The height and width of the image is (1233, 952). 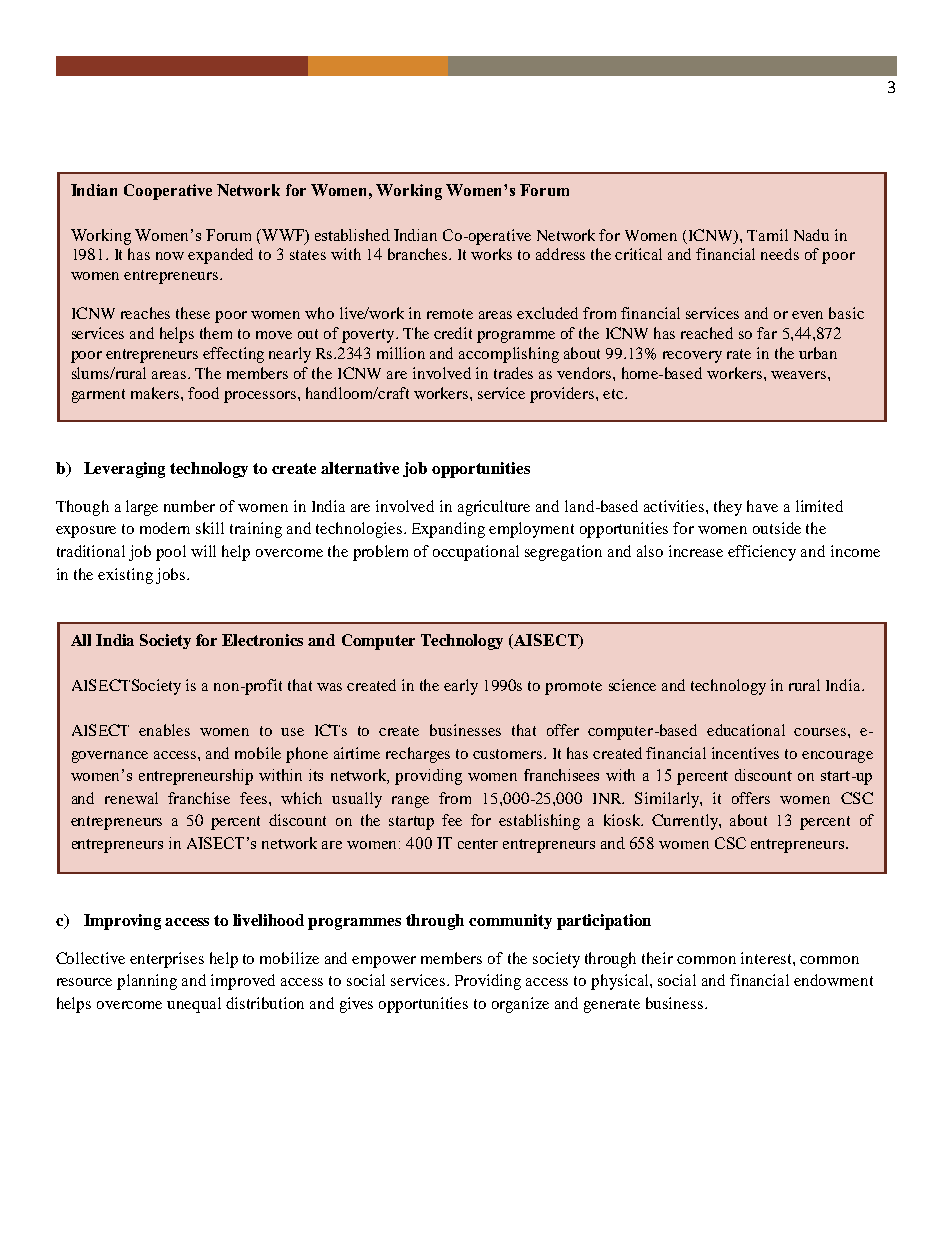 I want to click on occupational, so click(x=476, y=553).
